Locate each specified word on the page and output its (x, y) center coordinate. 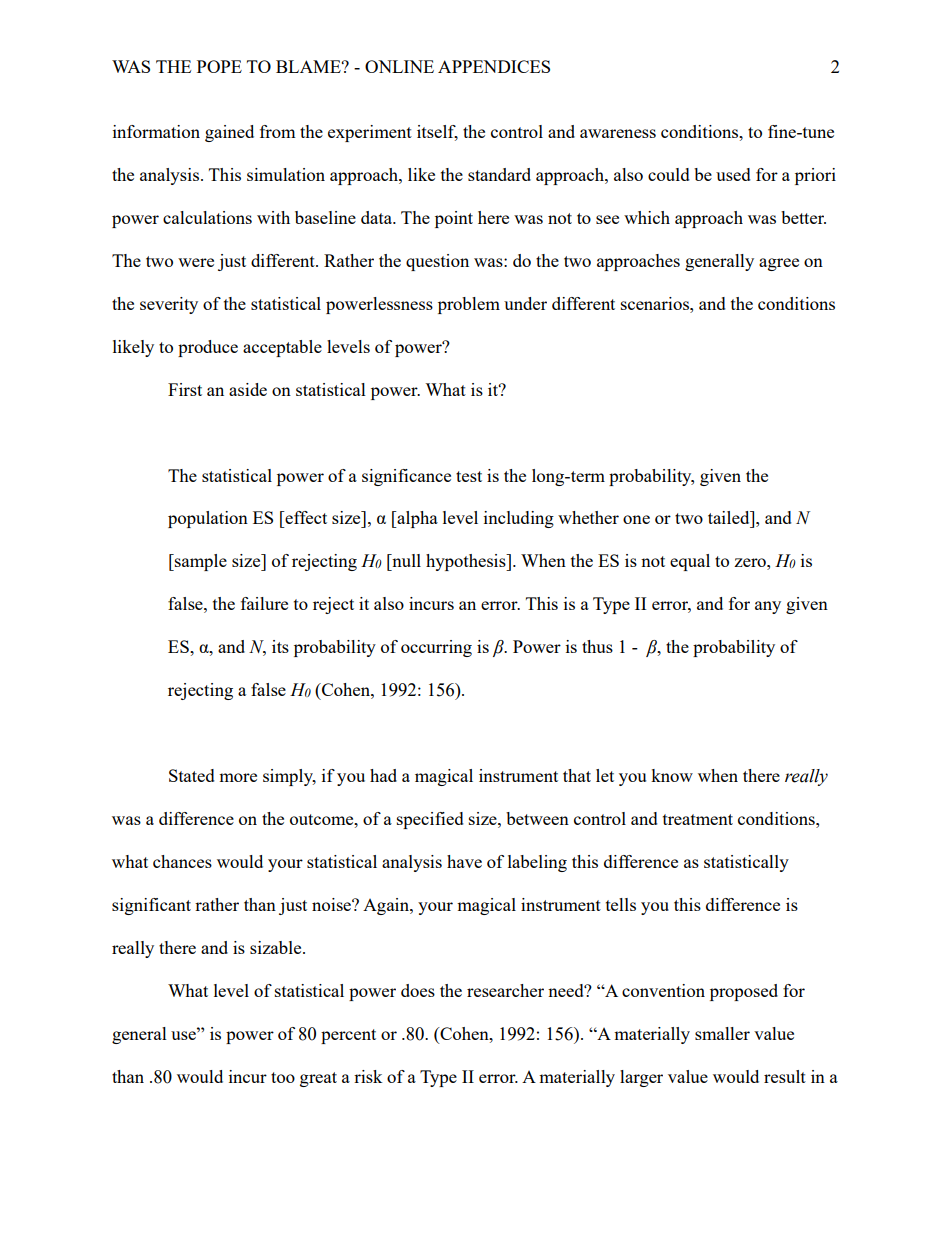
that (577, 775)
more (238, 777)
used (733, 174)
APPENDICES (494, 66)
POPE (219, 66)
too (283, 1077)
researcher (505, 990)
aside (248, 389)
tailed (730, 517)
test (469, 476)
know (672, 775)
